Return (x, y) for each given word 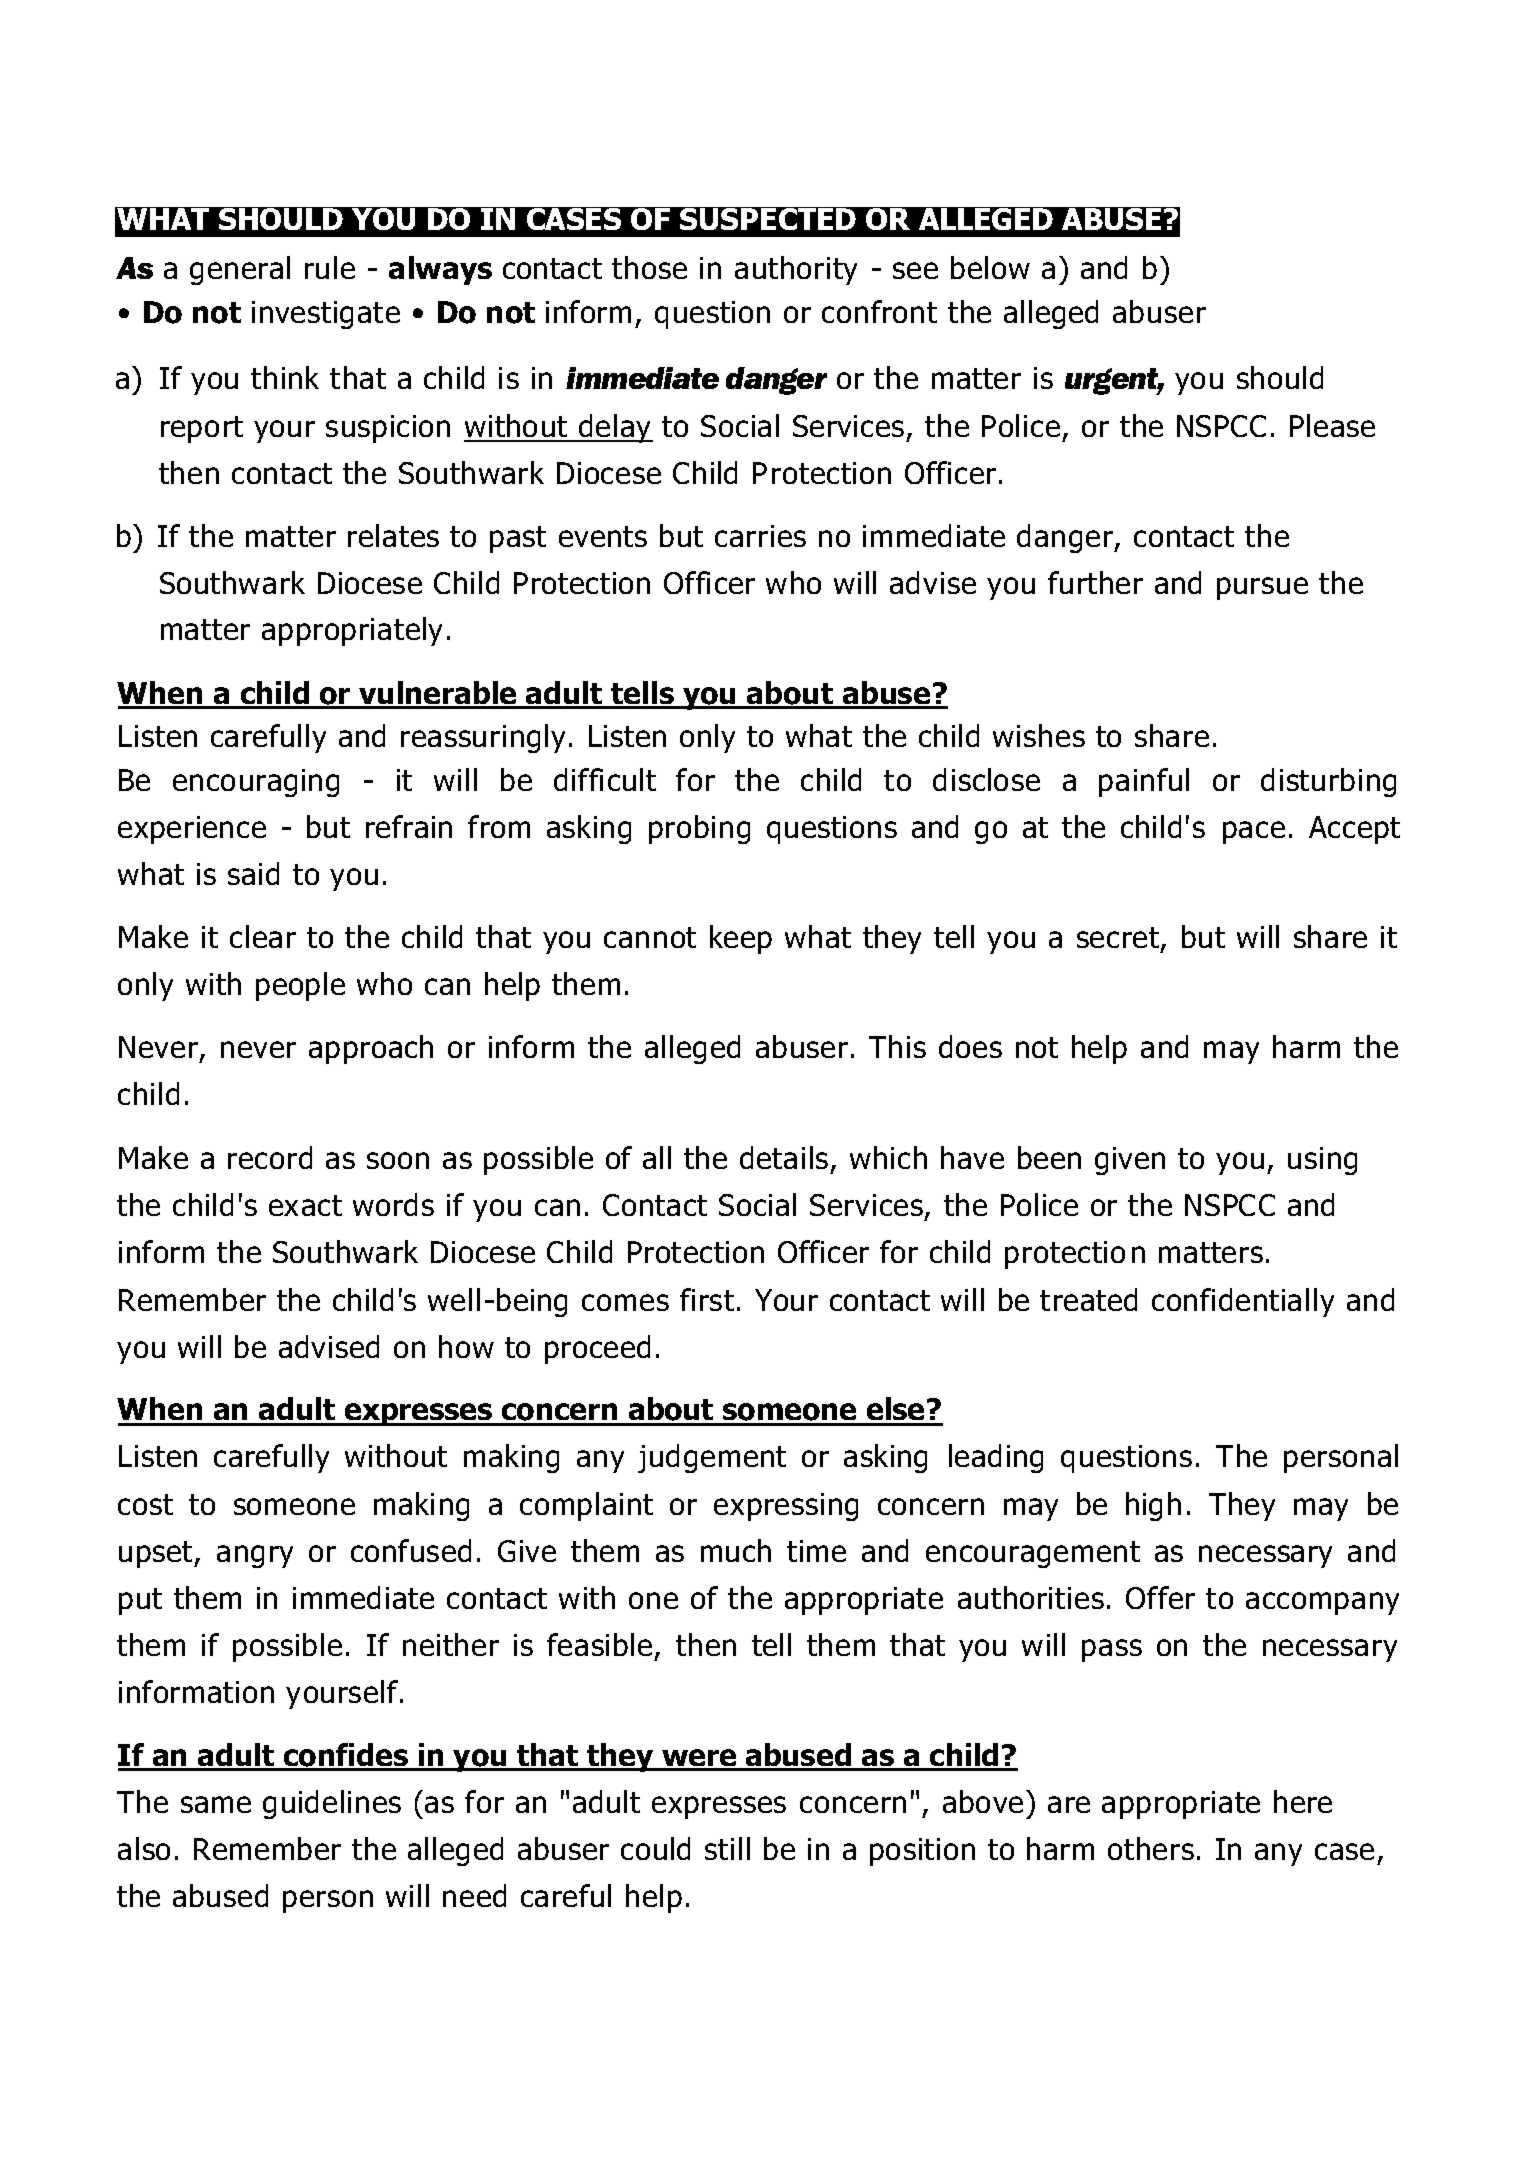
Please (1332, 425)
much (736, 1550)
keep (741, 939)
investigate (326, 315)
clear (263, 936)
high (1153, 1506)
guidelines (332, 1804)
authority (796, 270)
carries (760, 536)
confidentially (1243, 1302)
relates (393, 535)
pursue (1262, 588)
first (707, 1299)
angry (255, 1556)
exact (305, 1205)
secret (1119, 939)
